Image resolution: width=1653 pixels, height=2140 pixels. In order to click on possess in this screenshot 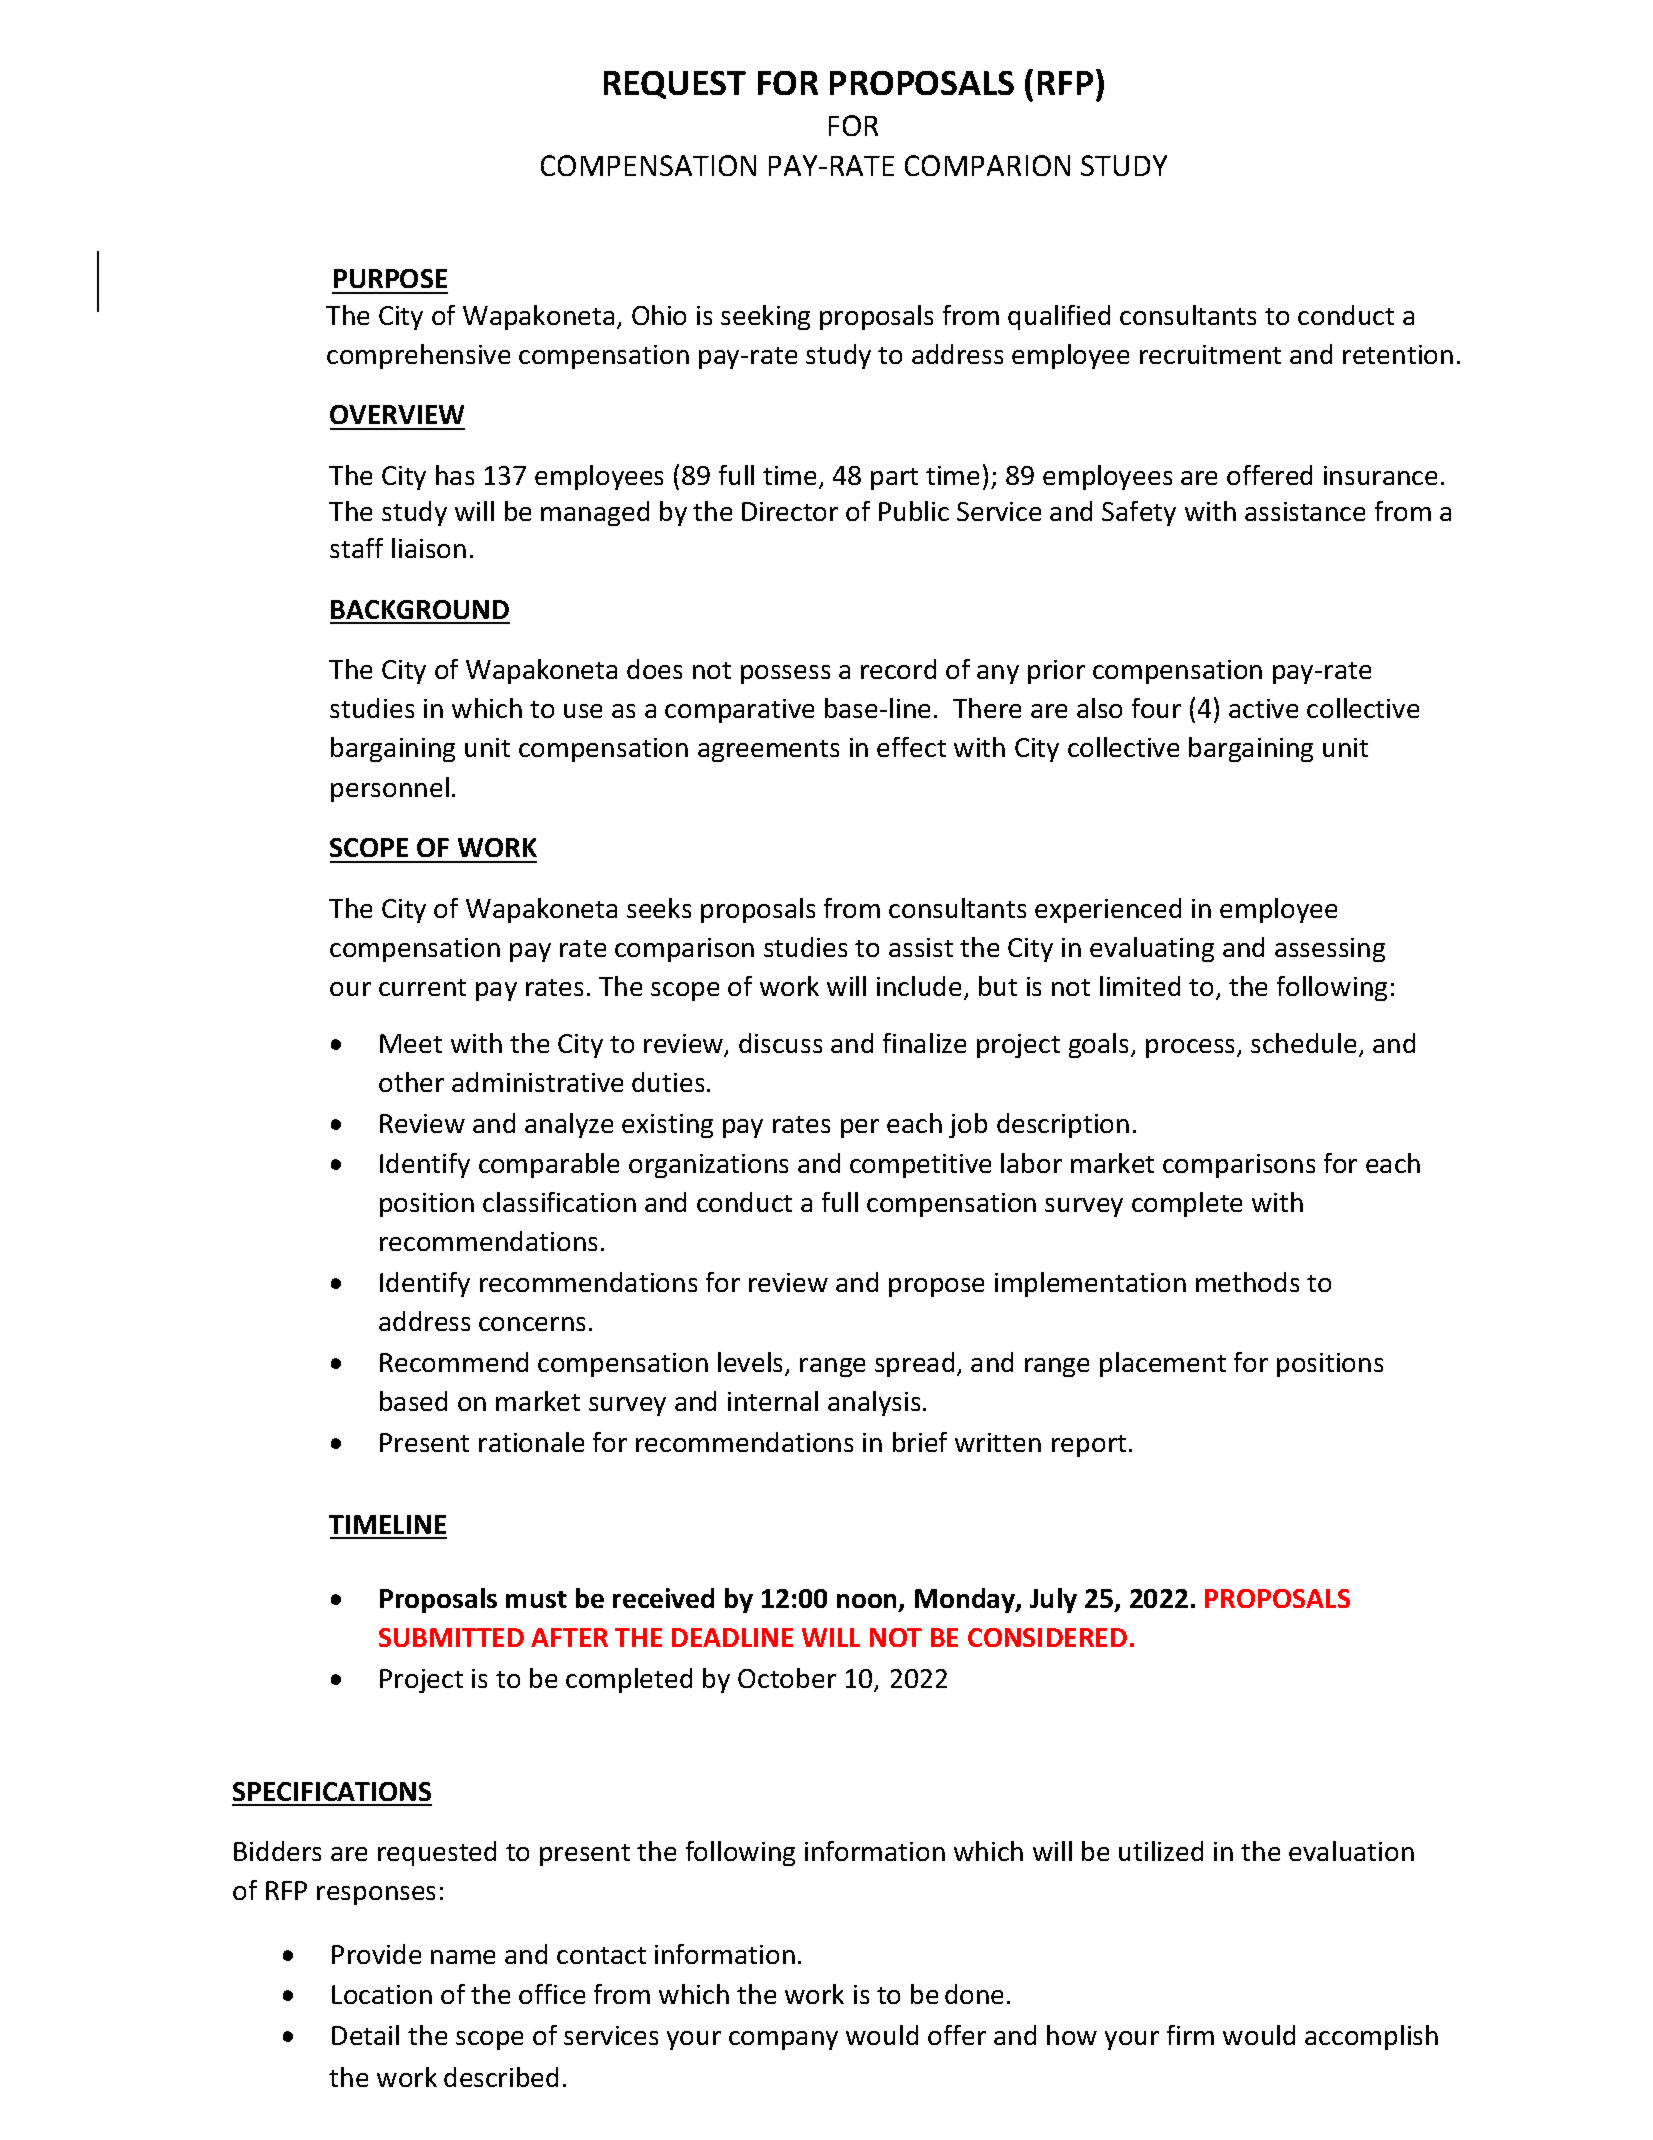, I will do `click(785, 674)`.
